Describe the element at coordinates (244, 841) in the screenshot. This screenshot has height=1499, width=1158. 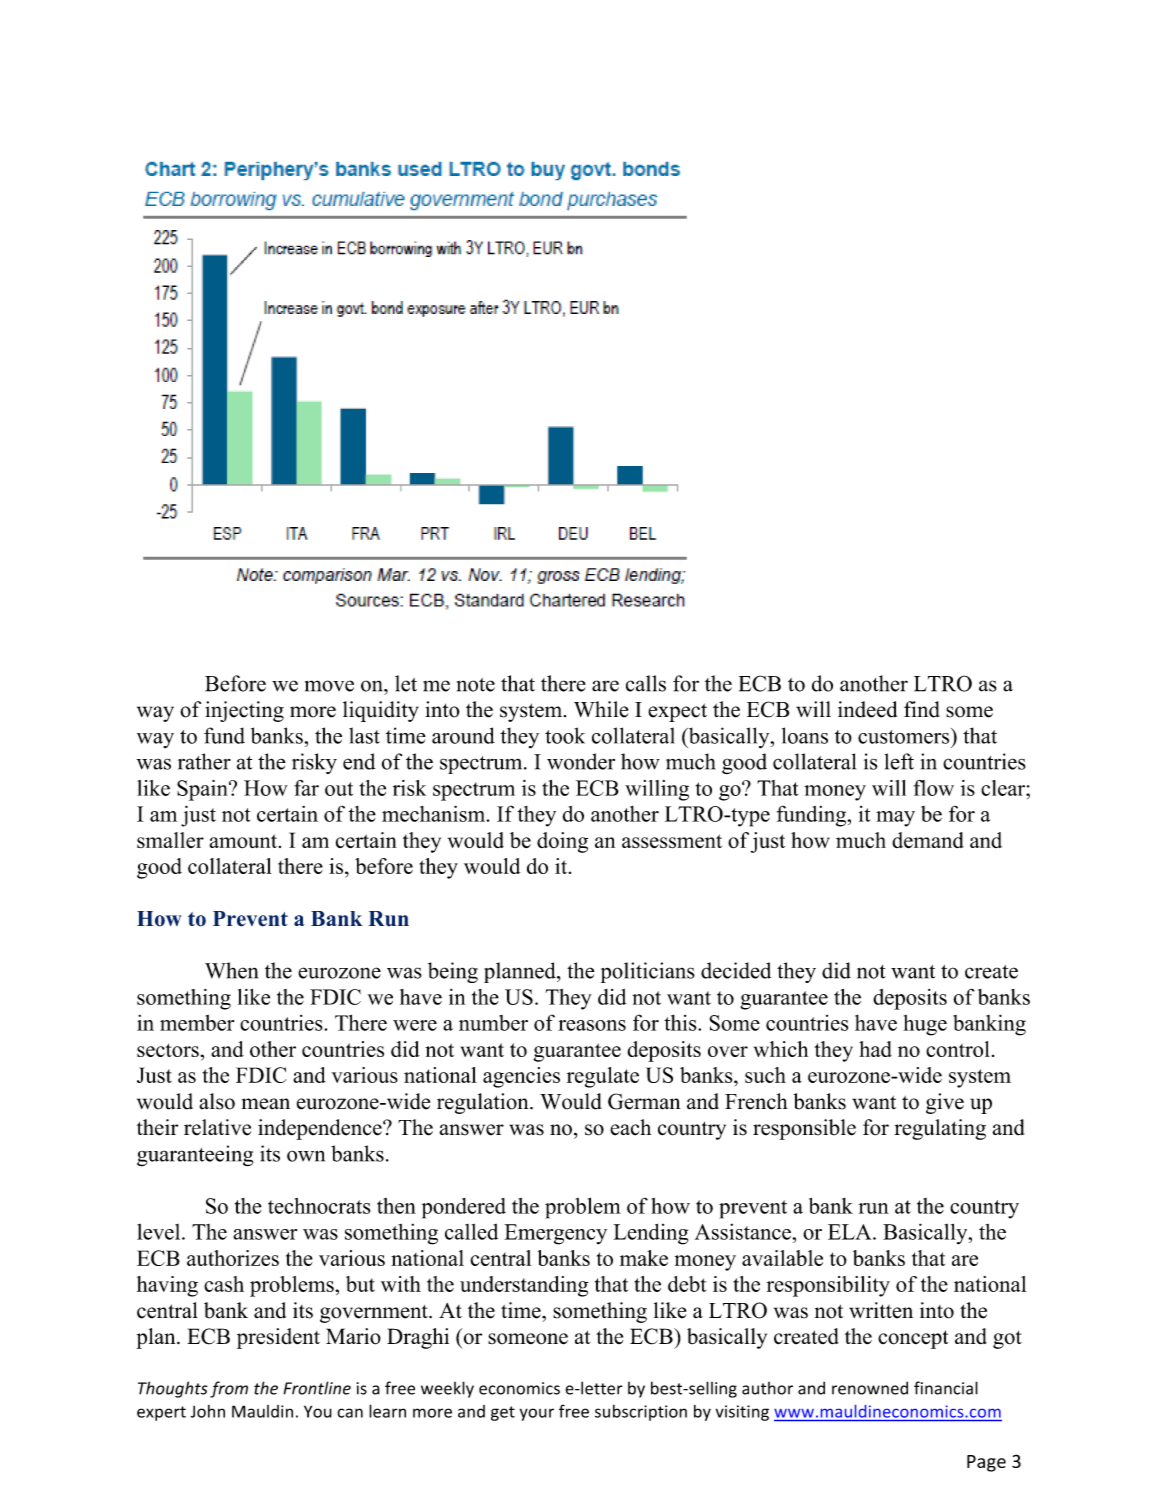
I see `amount` at that location.
